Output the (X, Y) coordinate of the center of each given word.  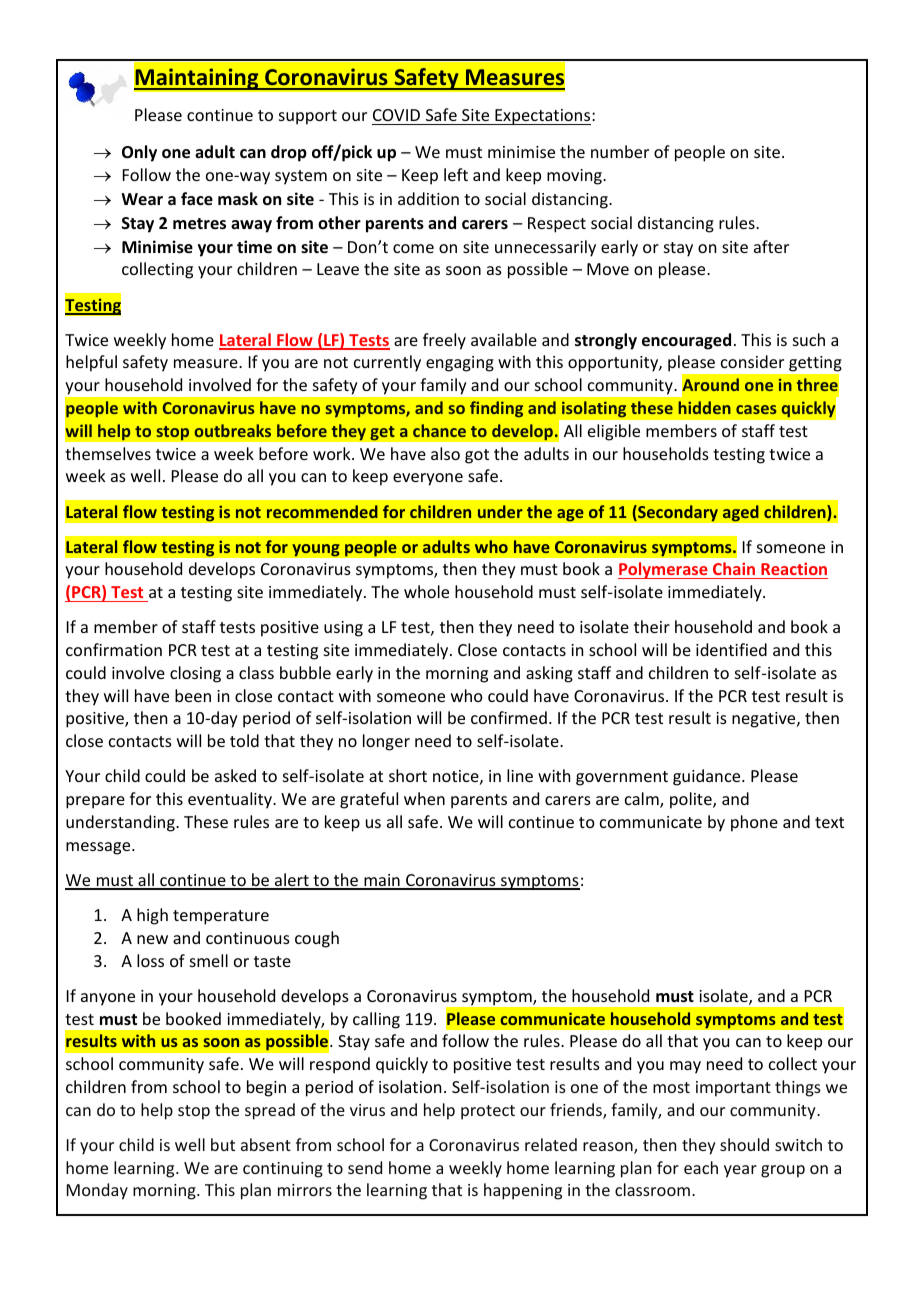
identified (731, 649)
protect (488, 1112)
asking (549, 674)
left (456, 174)
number (620, 151)
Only (139, 153)
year (740, 1171)
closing (195, 674)
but (223, 1144)
